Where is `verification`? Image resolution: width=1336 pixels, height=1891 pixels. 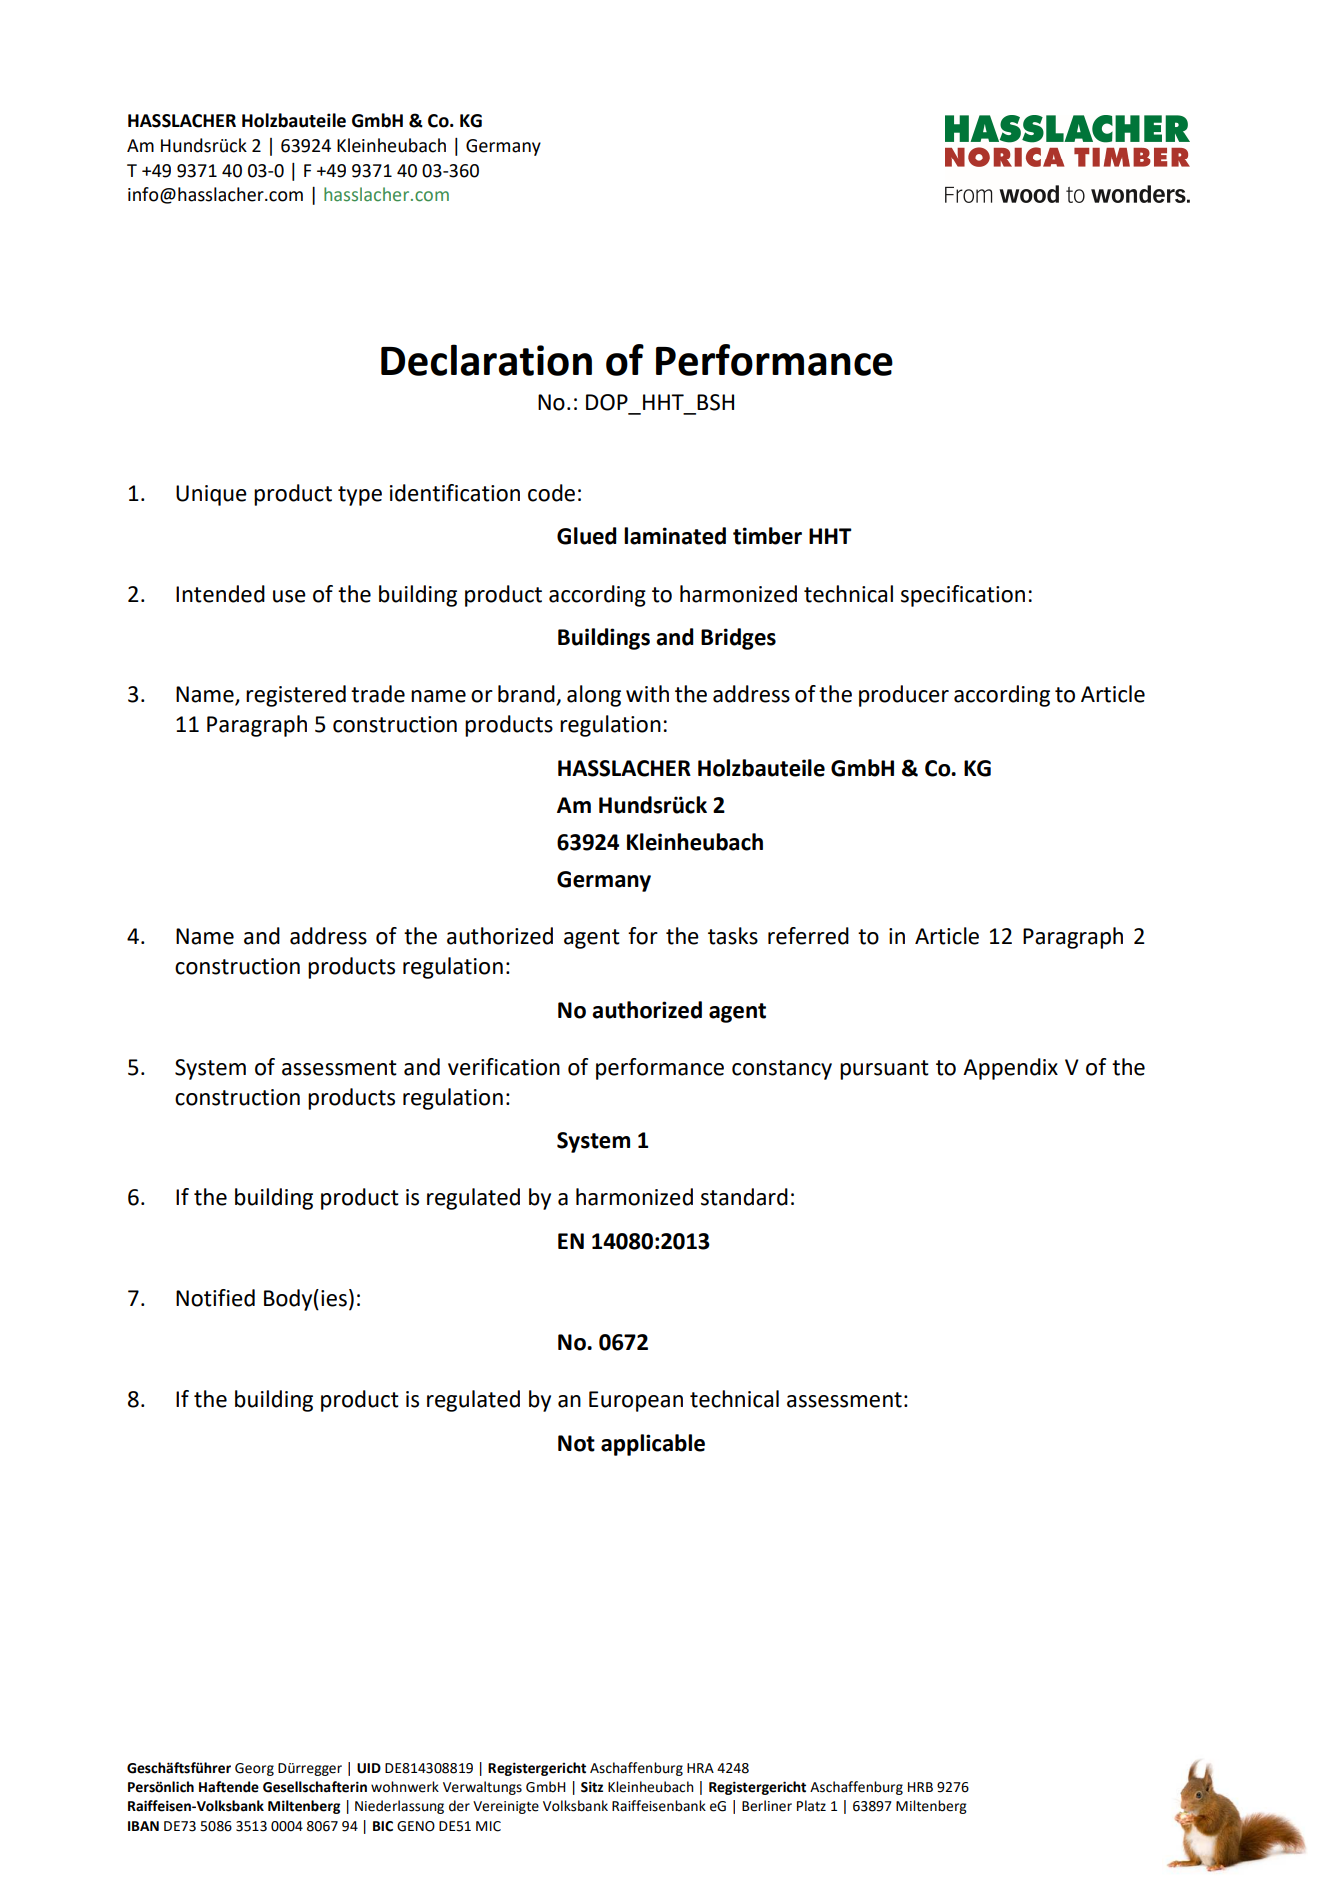
verification is located at coordinates (504, 1067).
